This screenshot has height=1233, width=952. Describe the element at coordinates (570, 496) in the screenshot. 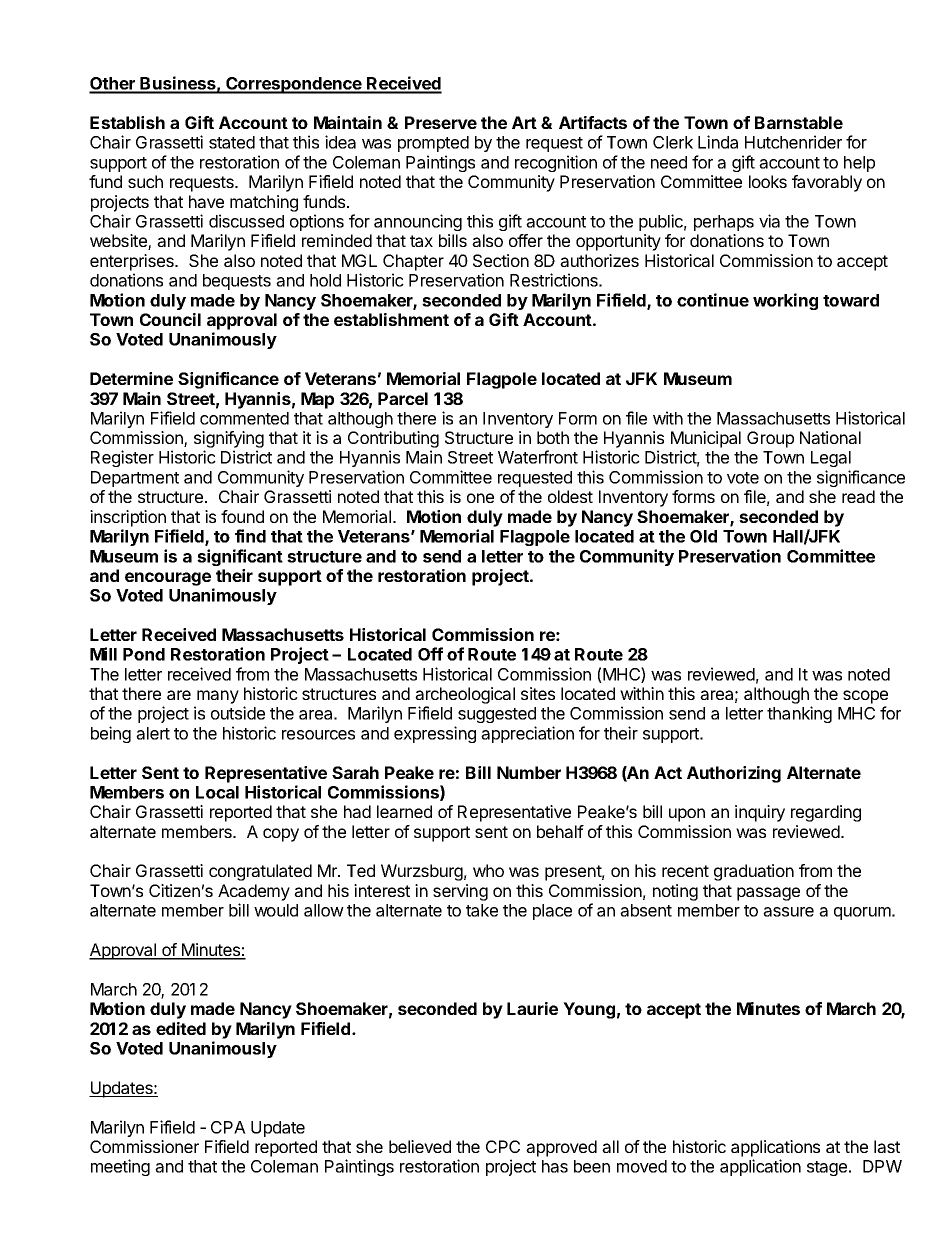

I see `oldest` at that location.
